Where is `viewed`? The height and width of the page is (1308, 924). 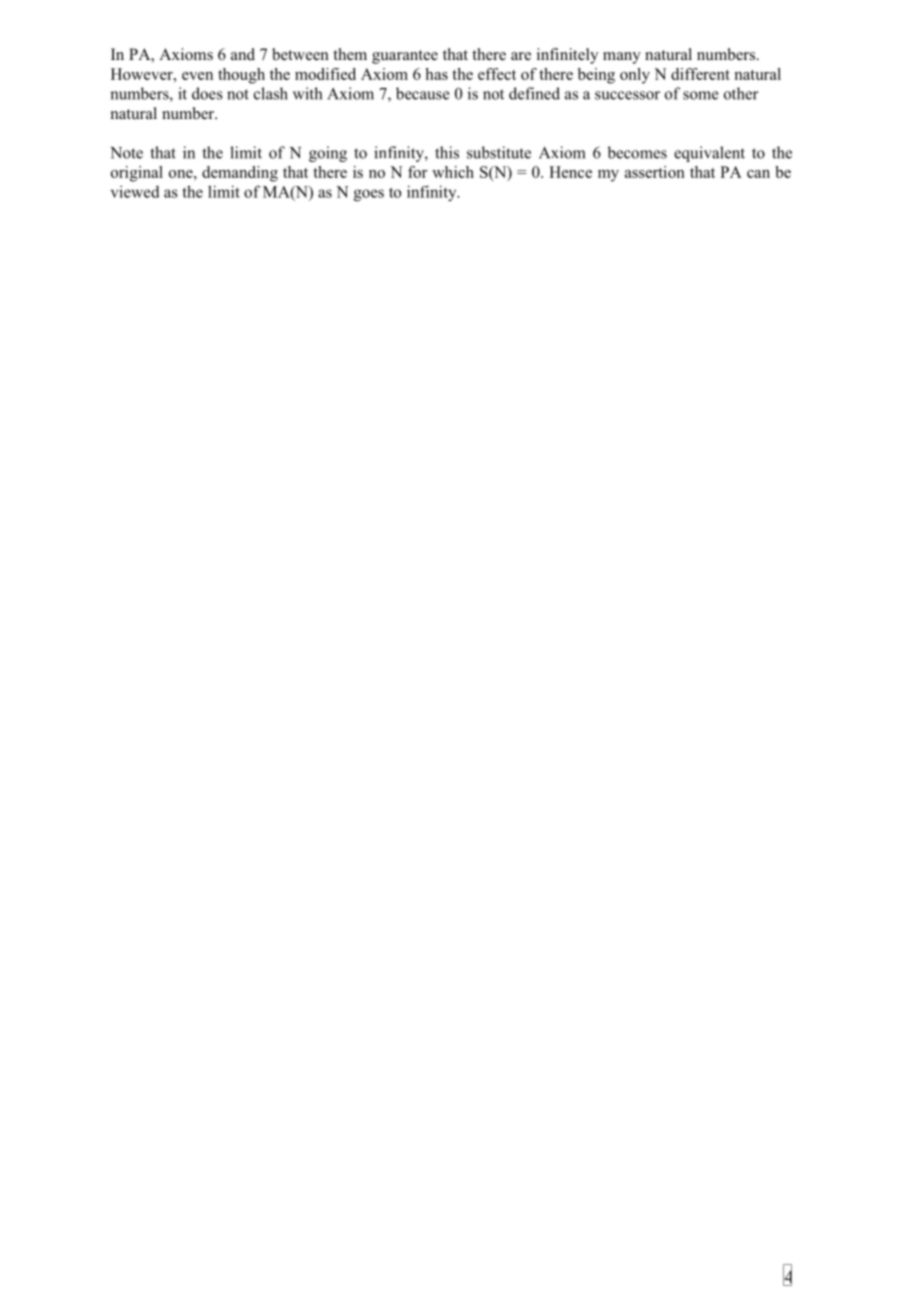
viewed is located at coordinates (135, 191).
